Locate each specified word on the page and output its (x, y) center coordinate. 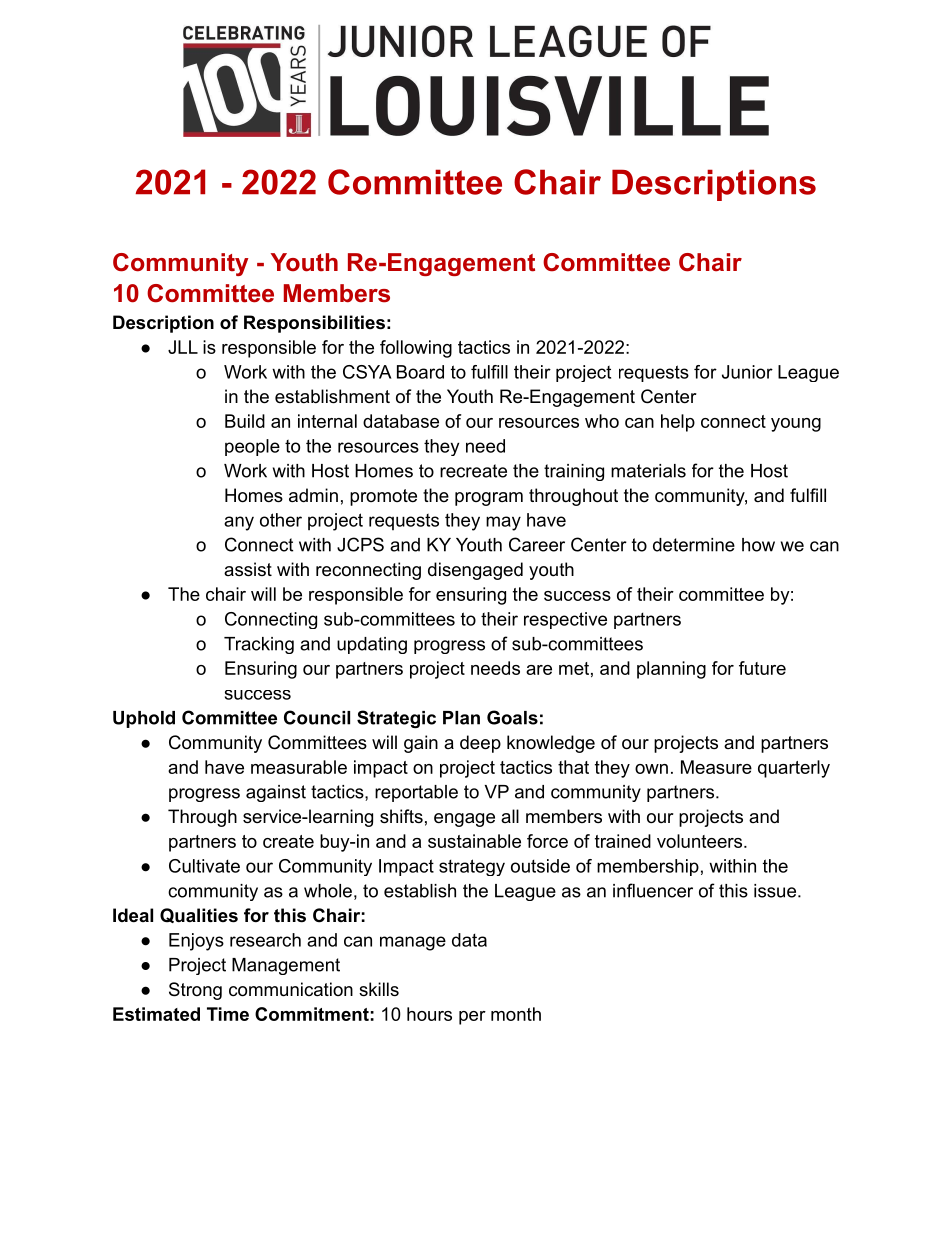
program (489, 499)
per (472, 1018)
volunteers (699, 841)
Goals (512, 717)
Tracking (259, 645)
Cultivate (204, 866)
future (762, 668)
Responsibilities (314, 324)
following (416, 349)
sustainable (474, 841)
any (239, 523)
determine (694, 545)
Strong (195, 991)
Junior (747, 372)
